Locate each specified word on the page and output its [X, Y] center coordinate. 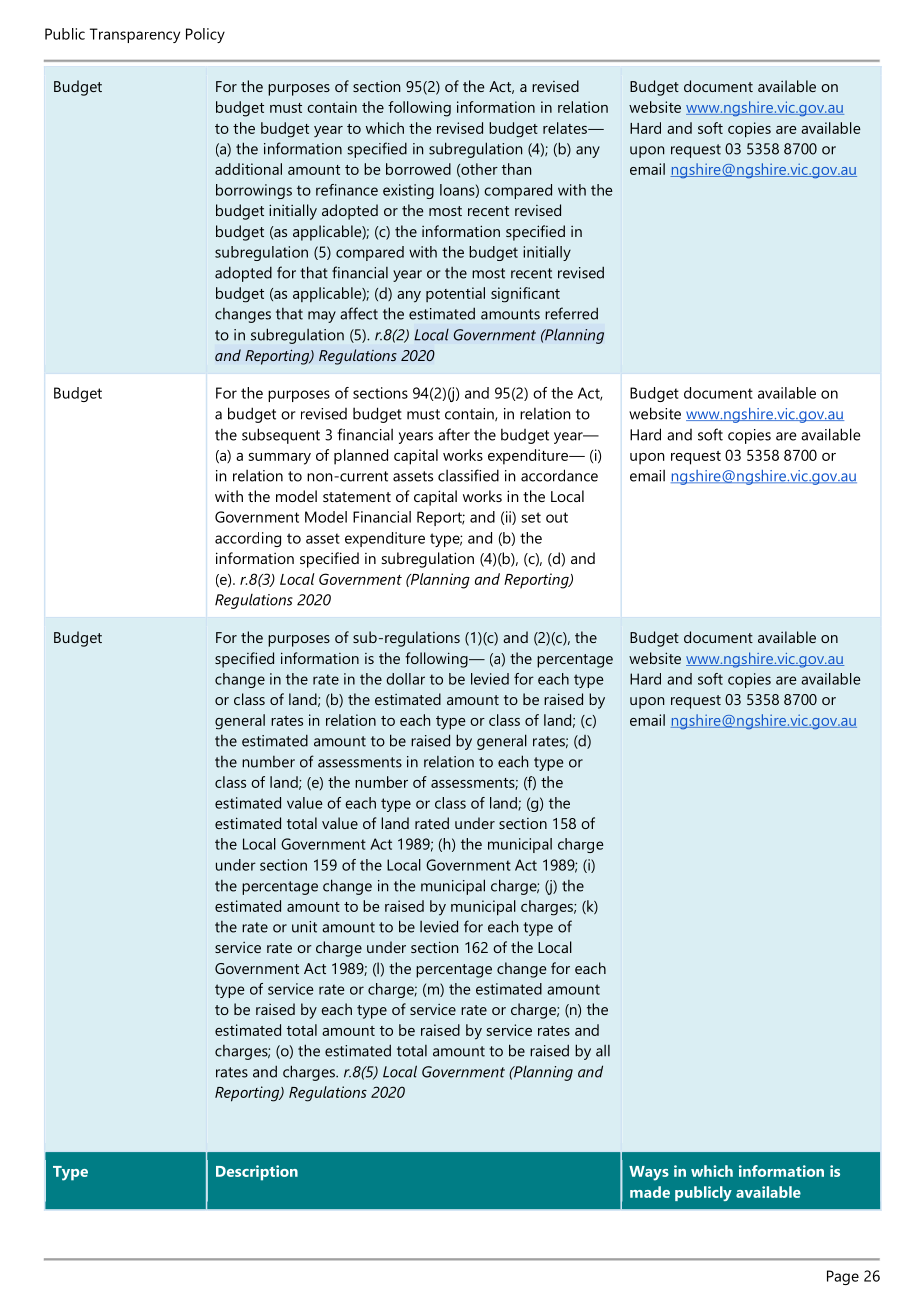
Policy [205, 35]
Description [257, 1173]
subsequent [281, 436]
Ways [649, 1173]
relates [566, 128]
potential [455, 294]
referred [571, 313]
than [516, 169]
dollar [405, 679]
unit [304, 927]
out [557, 517]
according [248, 539]
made [650, 1192]
